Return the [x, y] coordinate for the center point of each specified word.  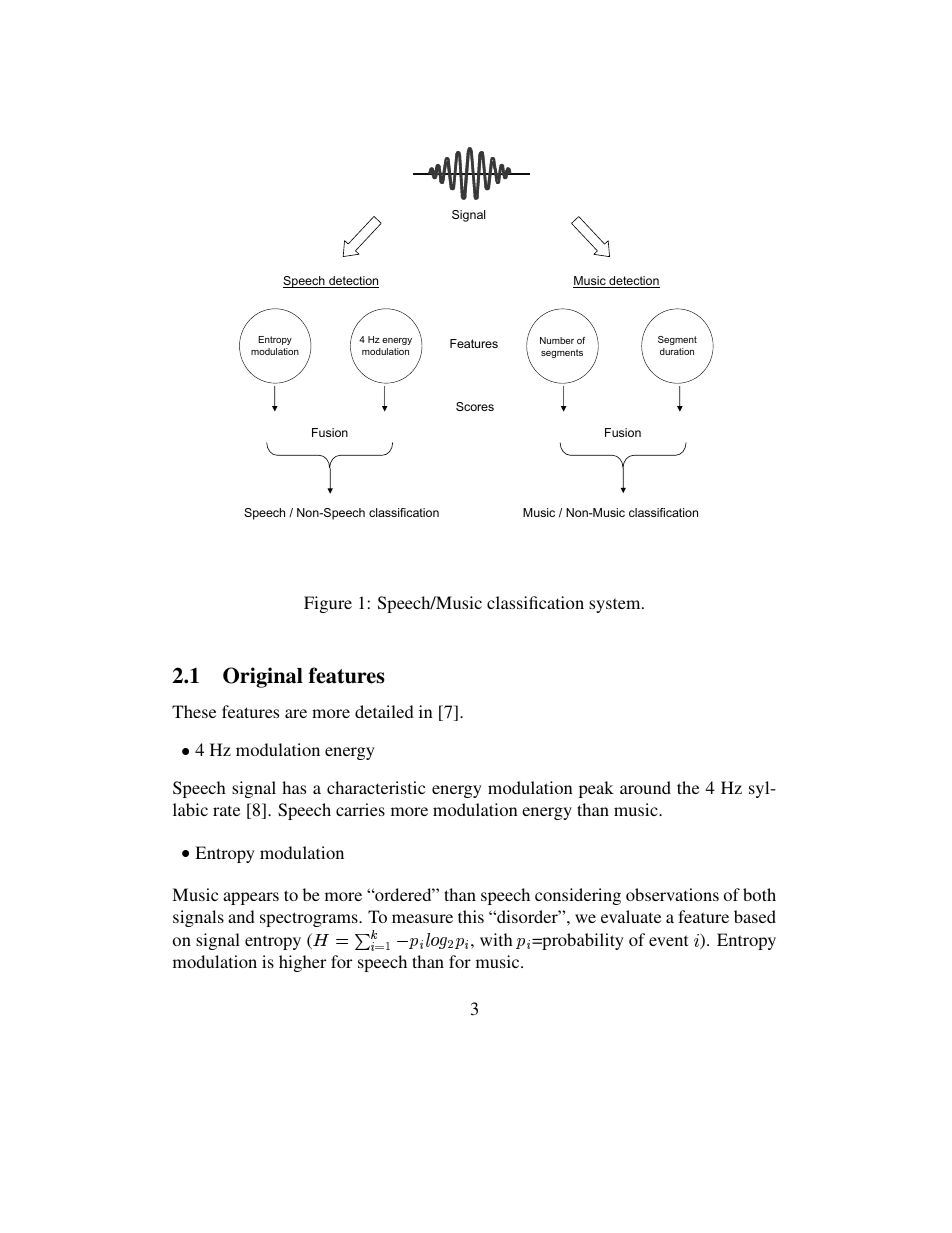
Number [557, 340]
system [616, 605]
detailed [384, 711]
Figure [328, 604]
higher [302, 963]
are [296, 713]
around [645, 787]
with [496, 939]
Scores [475, 406]
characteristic [376, 787]
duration [677, 351]
